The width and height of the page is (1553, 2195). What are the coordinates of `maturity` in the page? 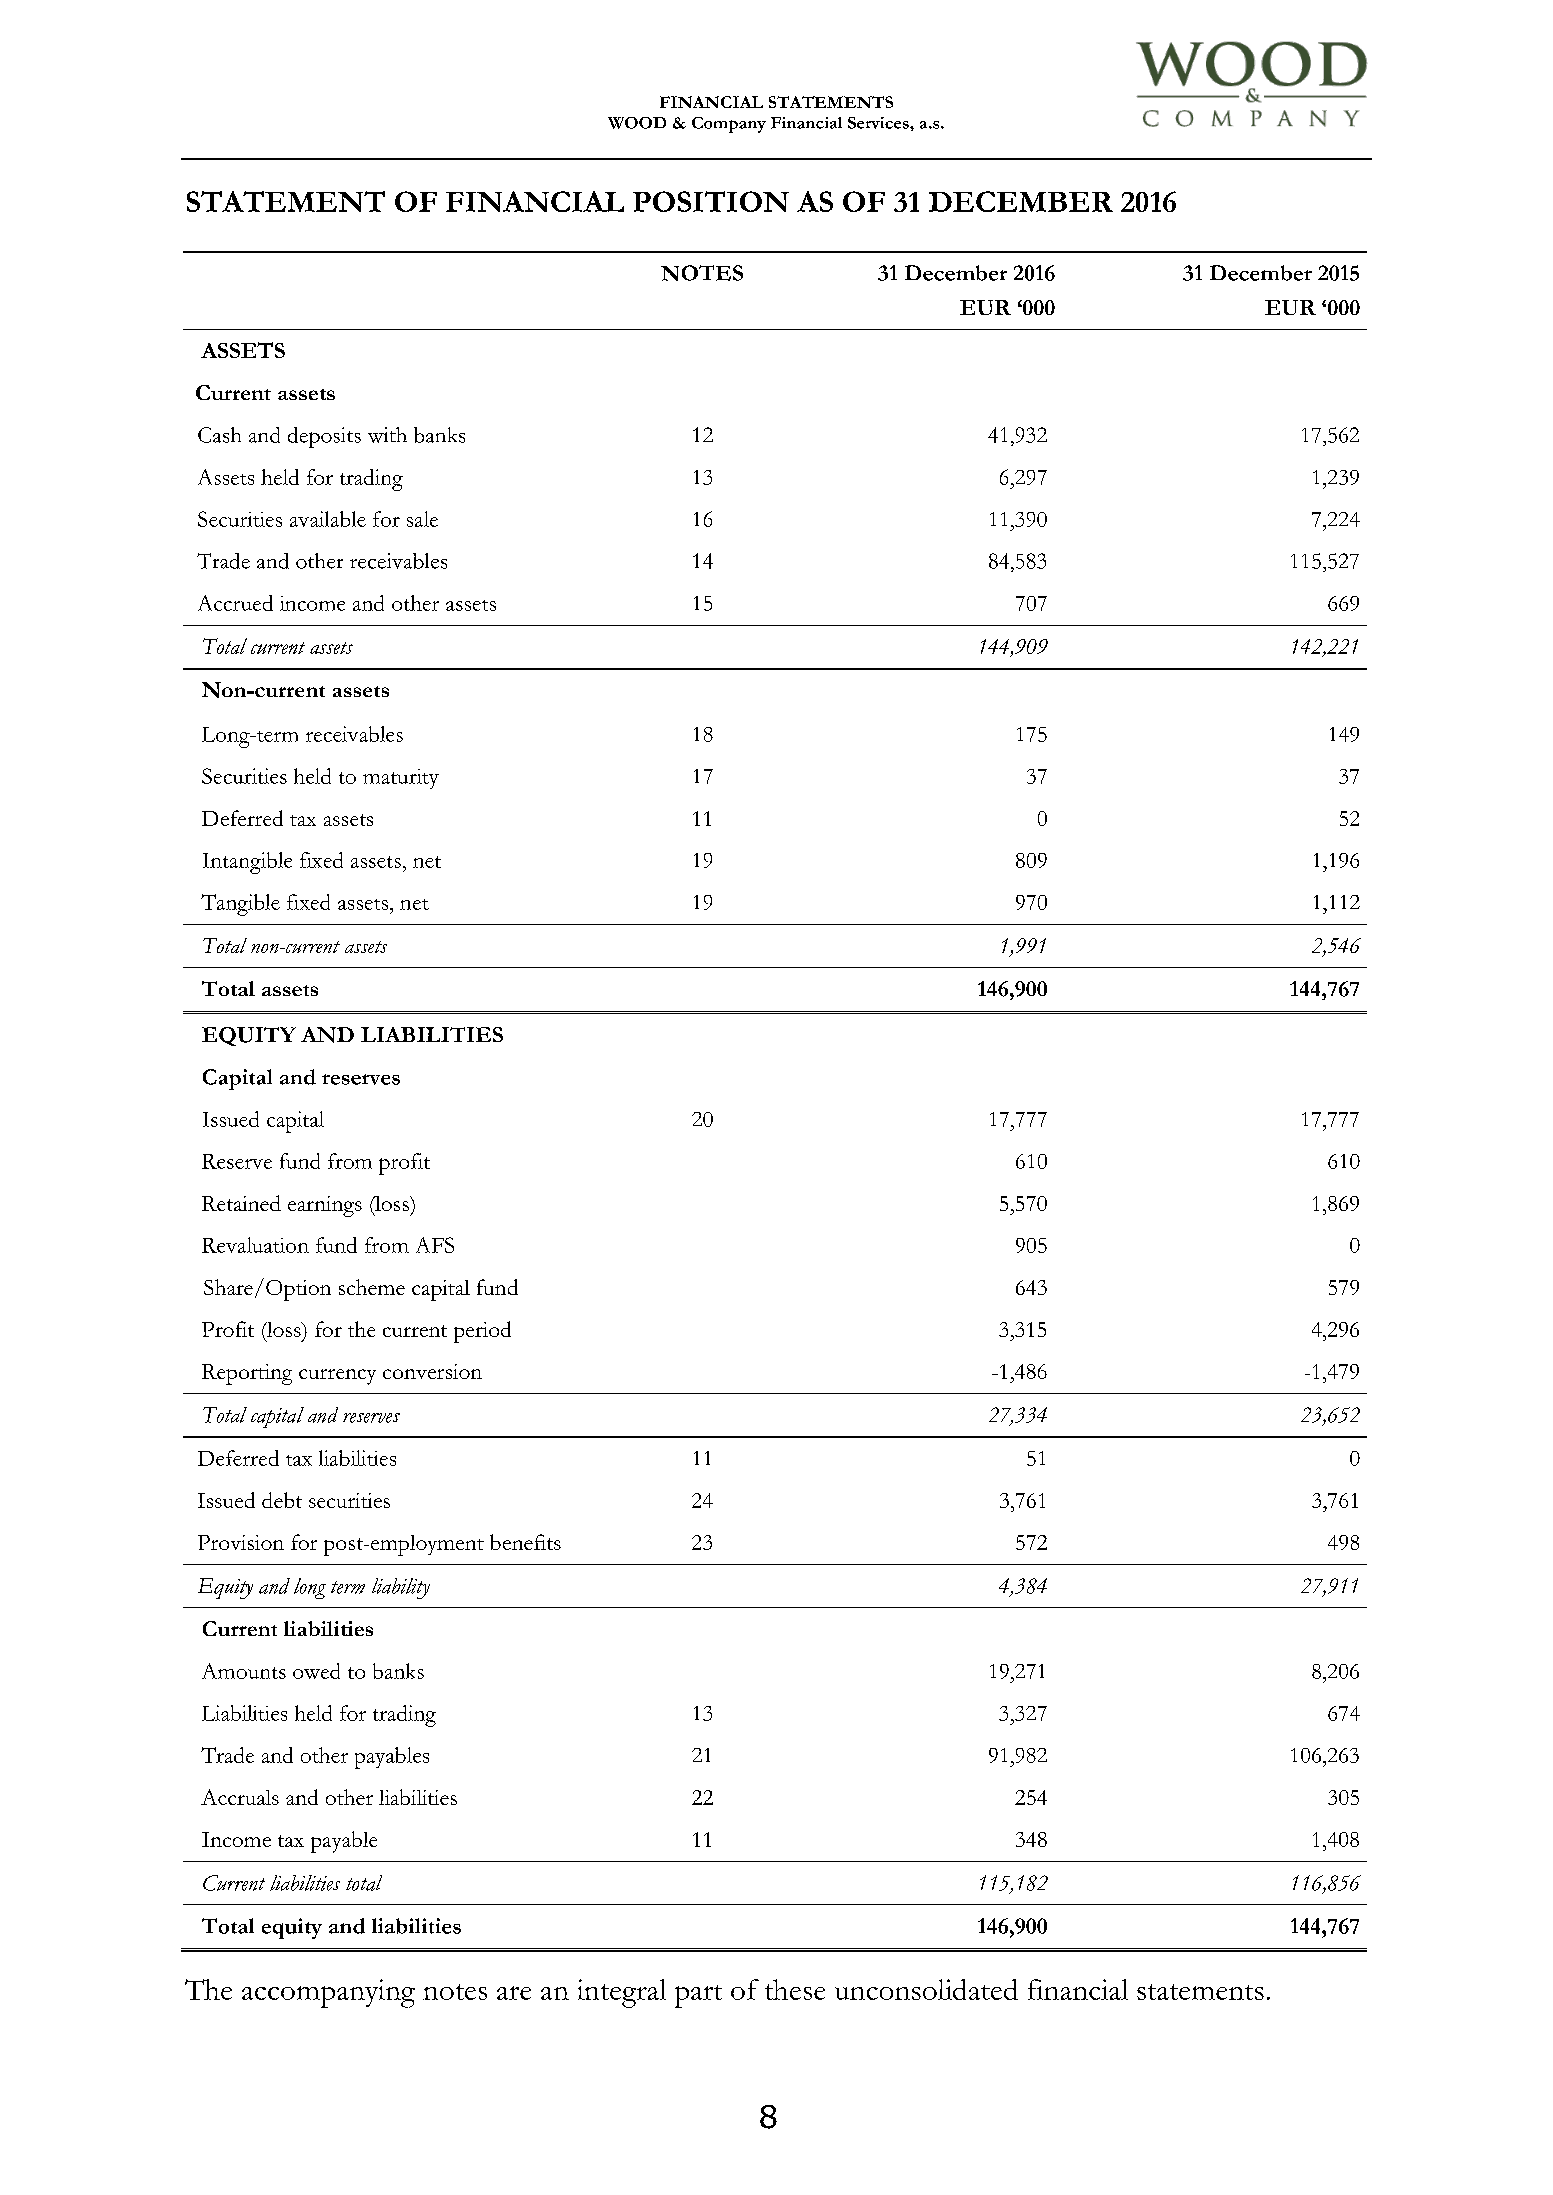 It's located at (401, 779).
